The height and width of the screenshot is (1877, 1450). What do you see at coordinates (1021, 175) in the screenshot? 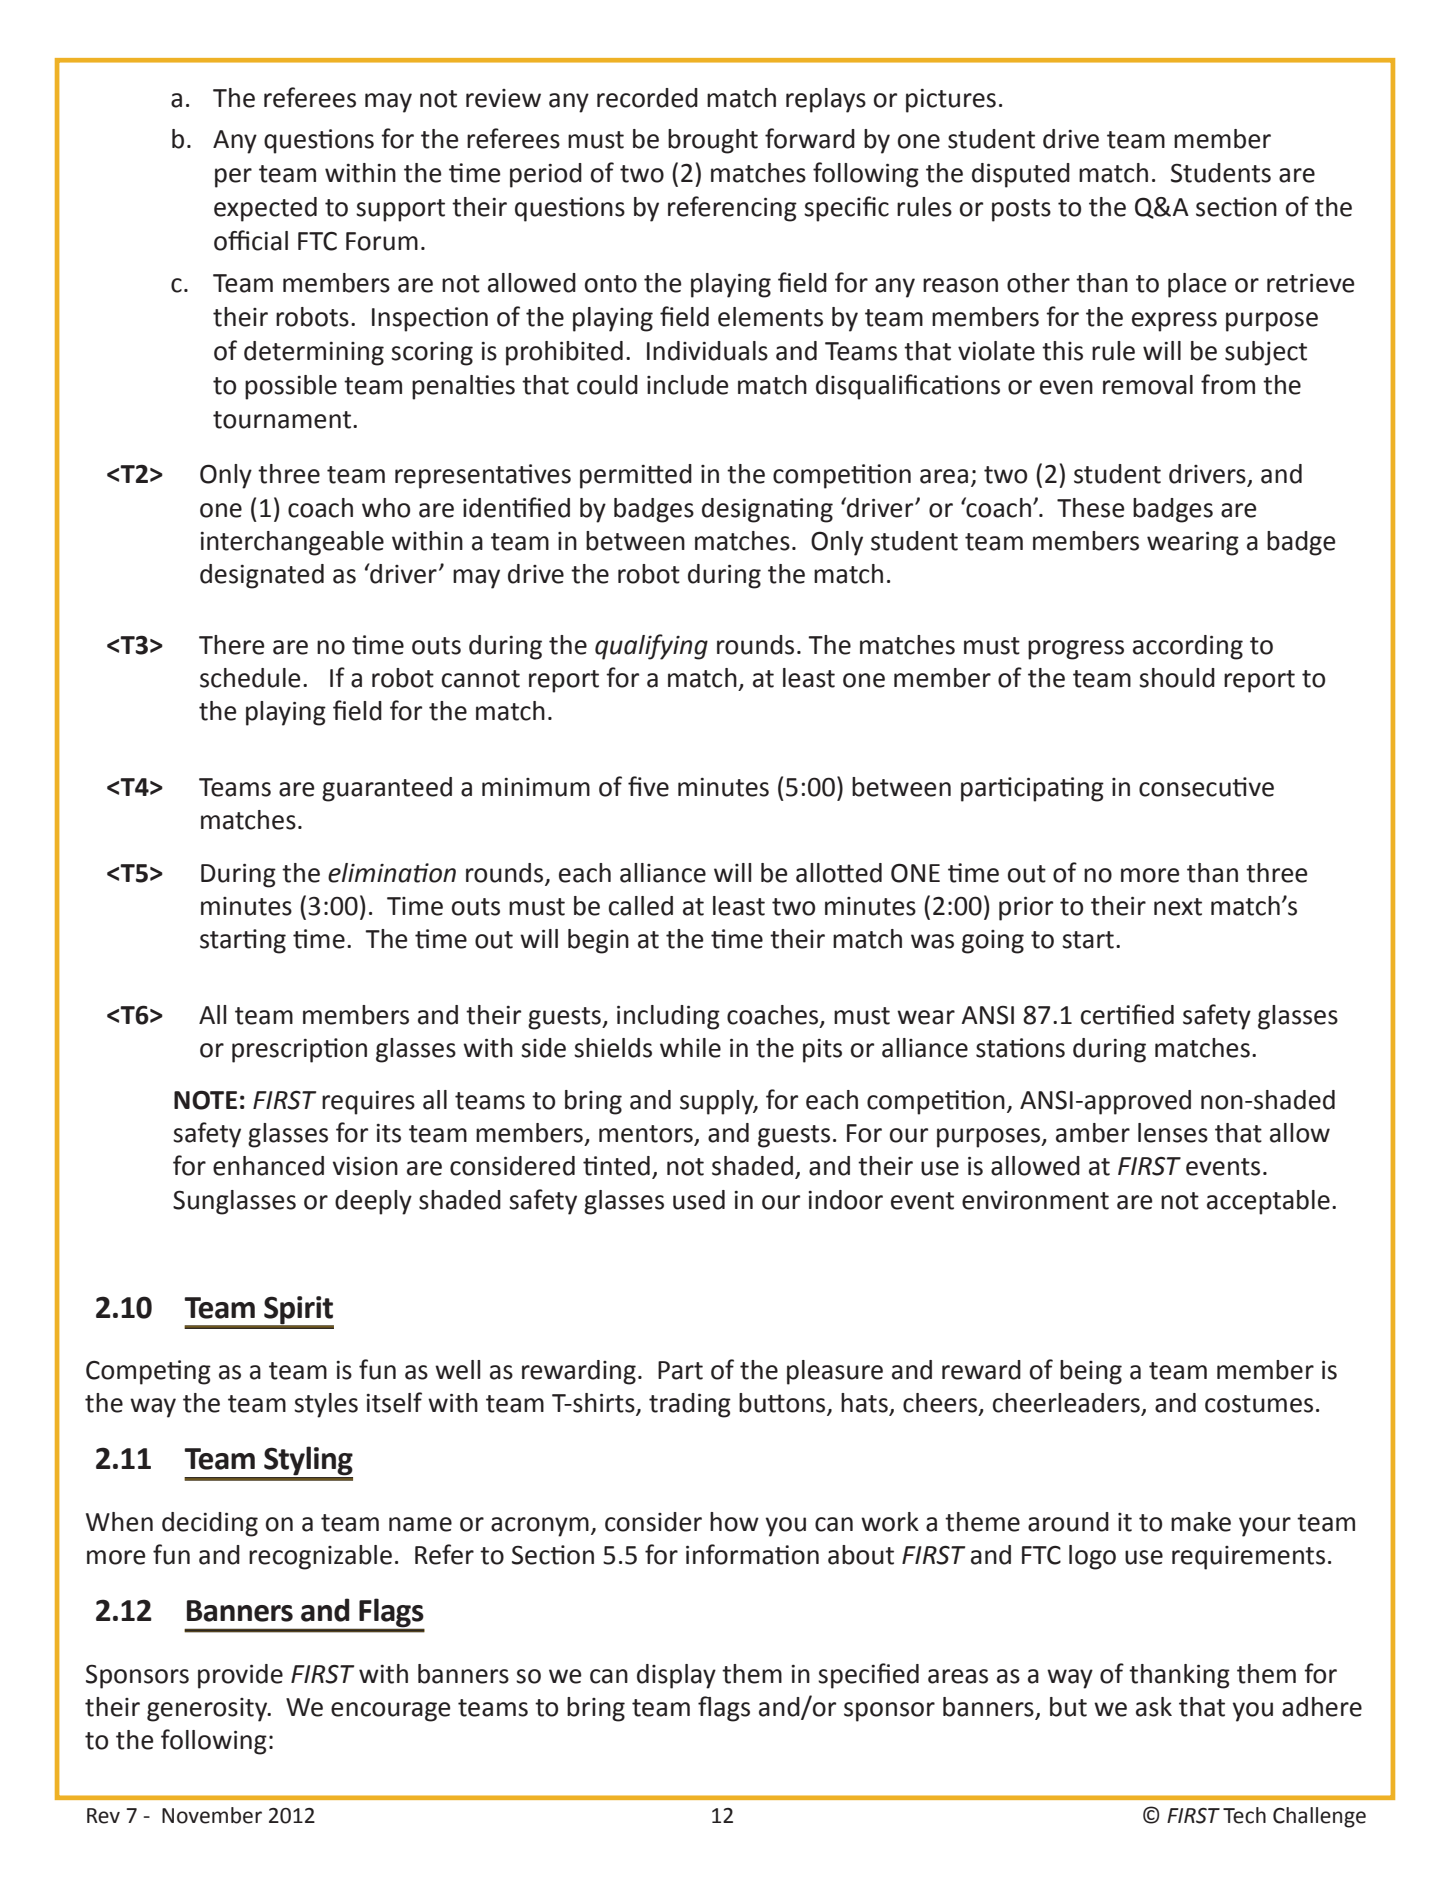
I see `disputed` at bounding box center [1021, 175].
